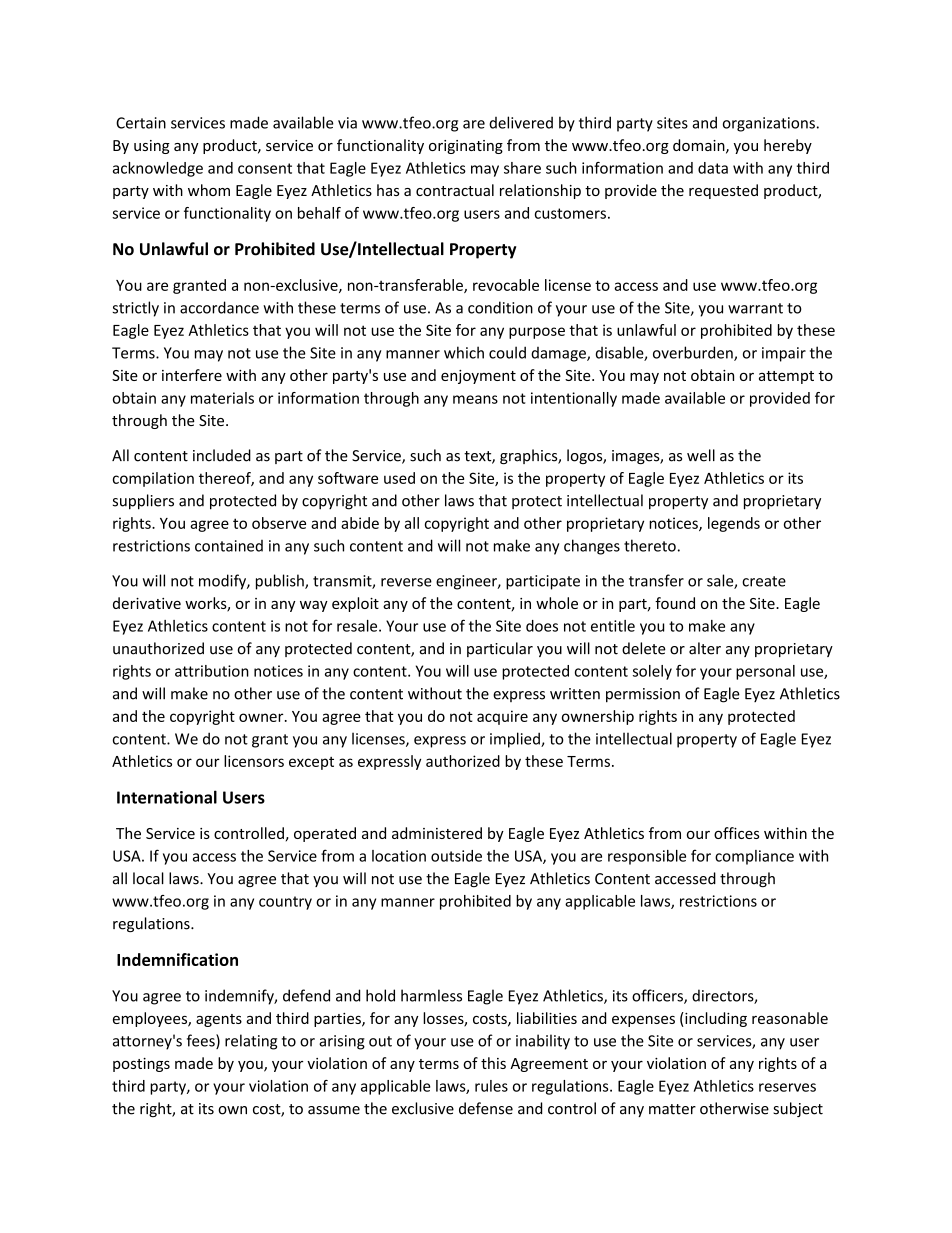  Describe the element at coordinates (672, 1109) in the document. I see `matter` at that location.
